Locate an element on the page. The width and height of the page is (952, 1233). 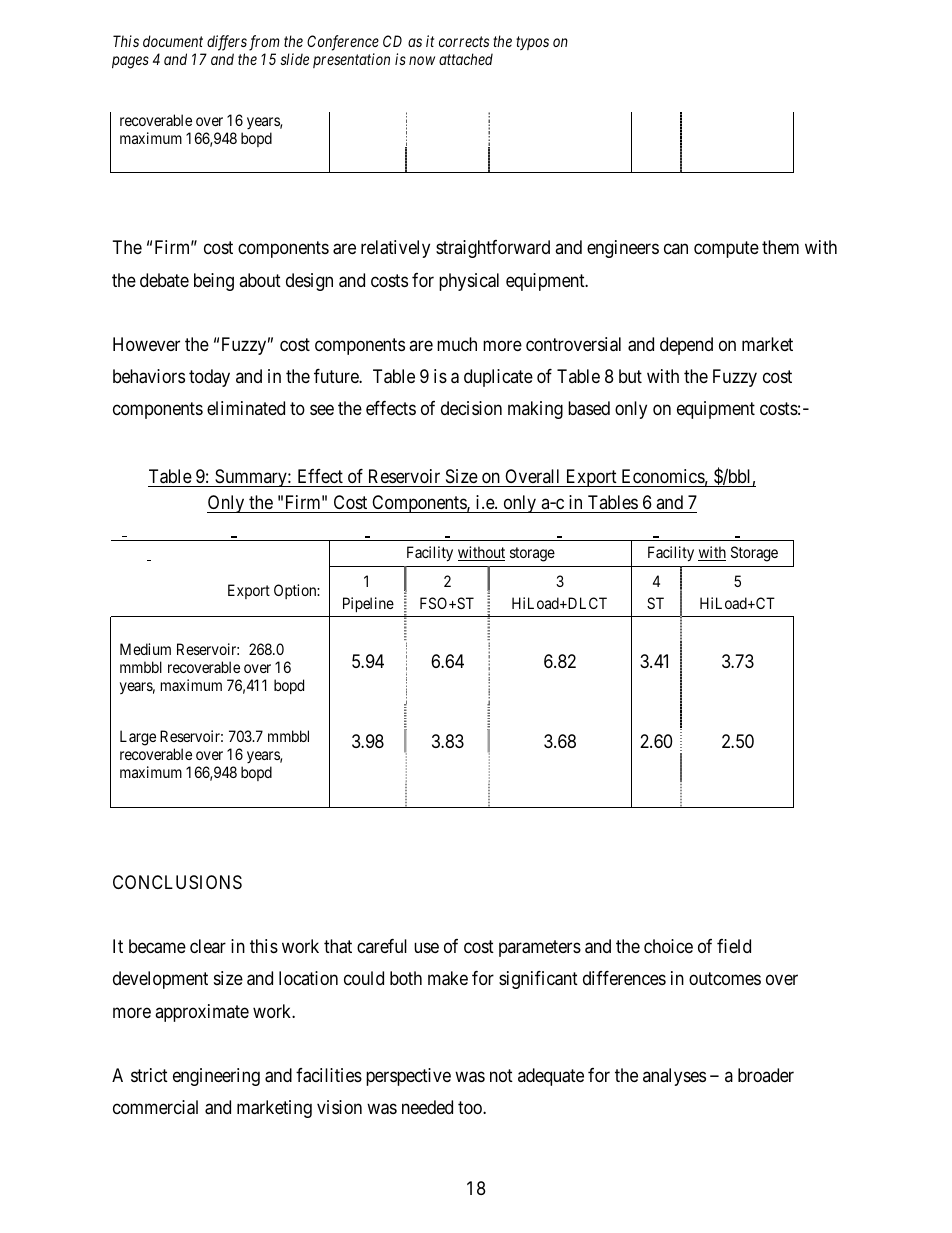
engineering is located at coordinates (216, 1077).
